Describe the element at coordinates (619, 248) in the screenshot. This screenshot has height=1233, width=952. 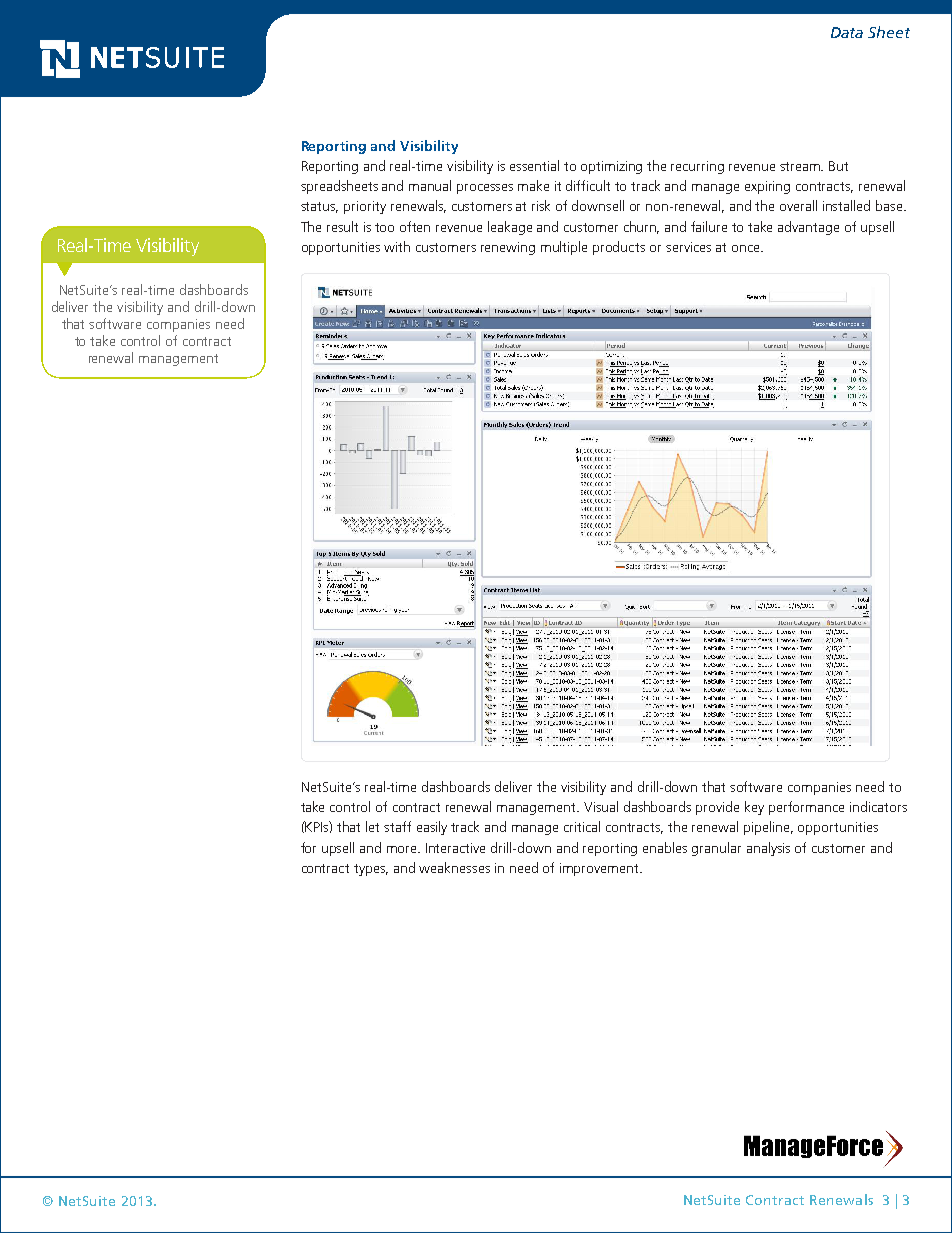
I see `products` at that location.
